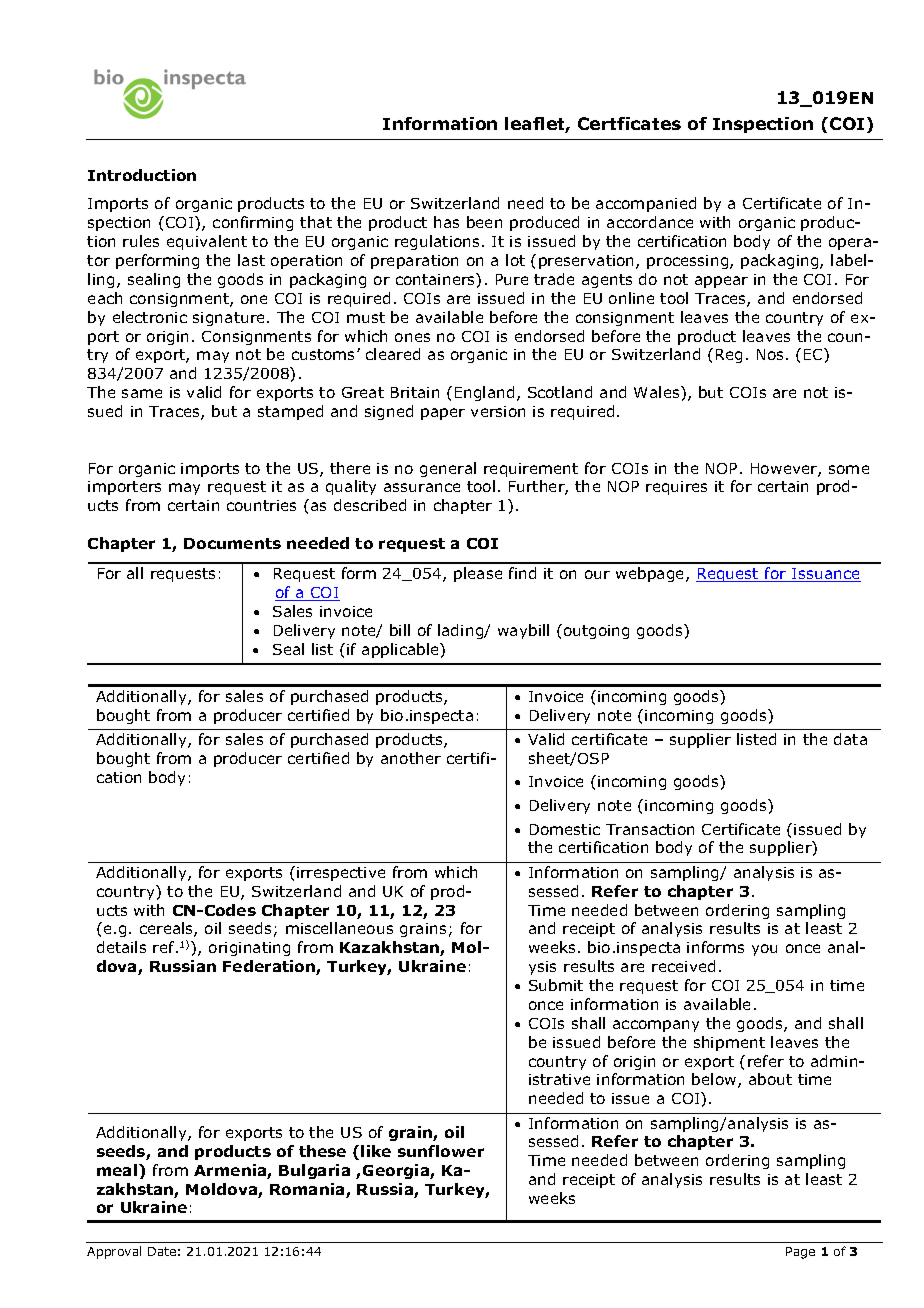 The height and width of the image is (1308, 924). I want to click on miscellaneous, so click(339, 928).
